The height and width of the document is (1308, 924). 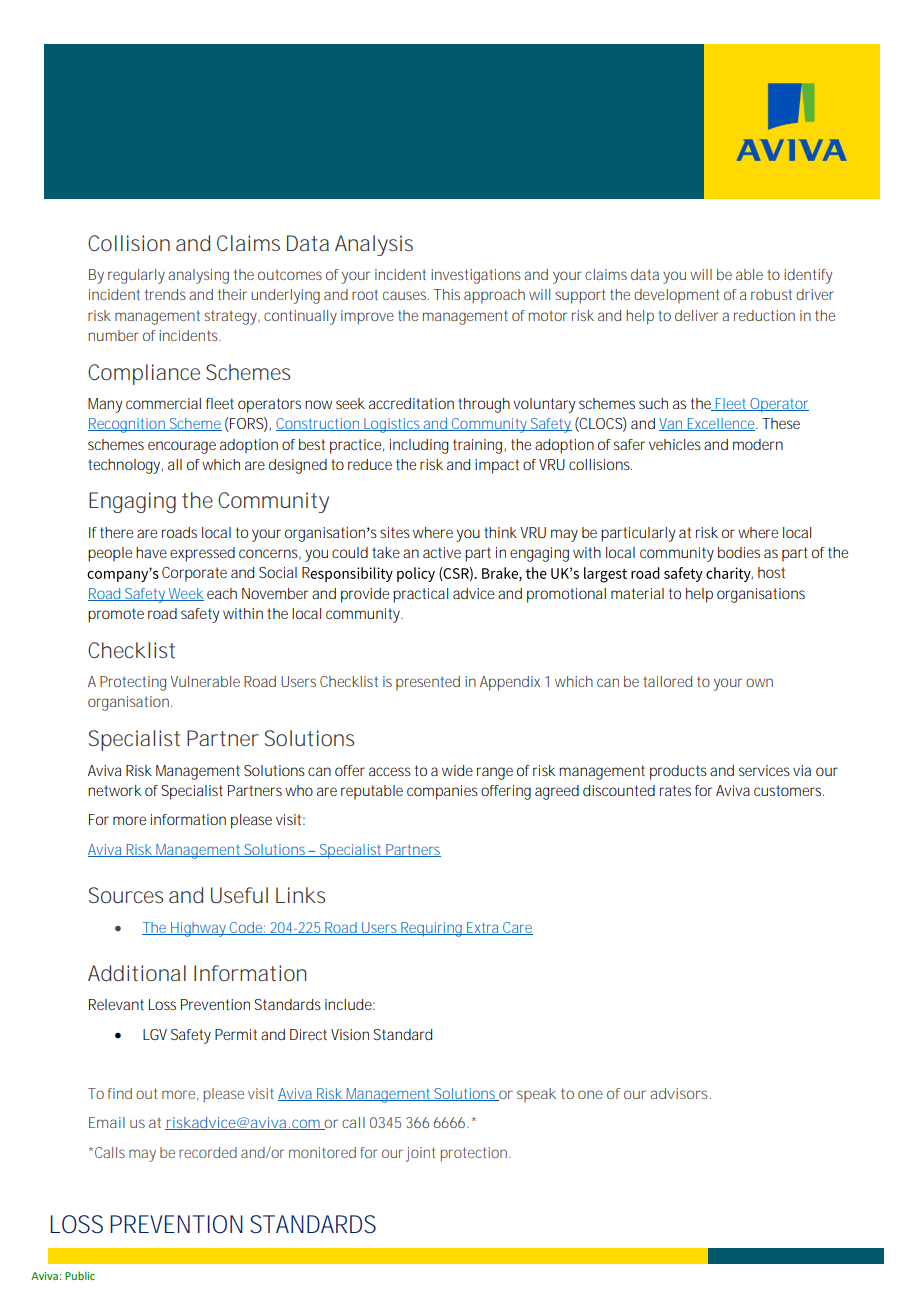 I want to click on Public, so click(x=80, y=1275).
